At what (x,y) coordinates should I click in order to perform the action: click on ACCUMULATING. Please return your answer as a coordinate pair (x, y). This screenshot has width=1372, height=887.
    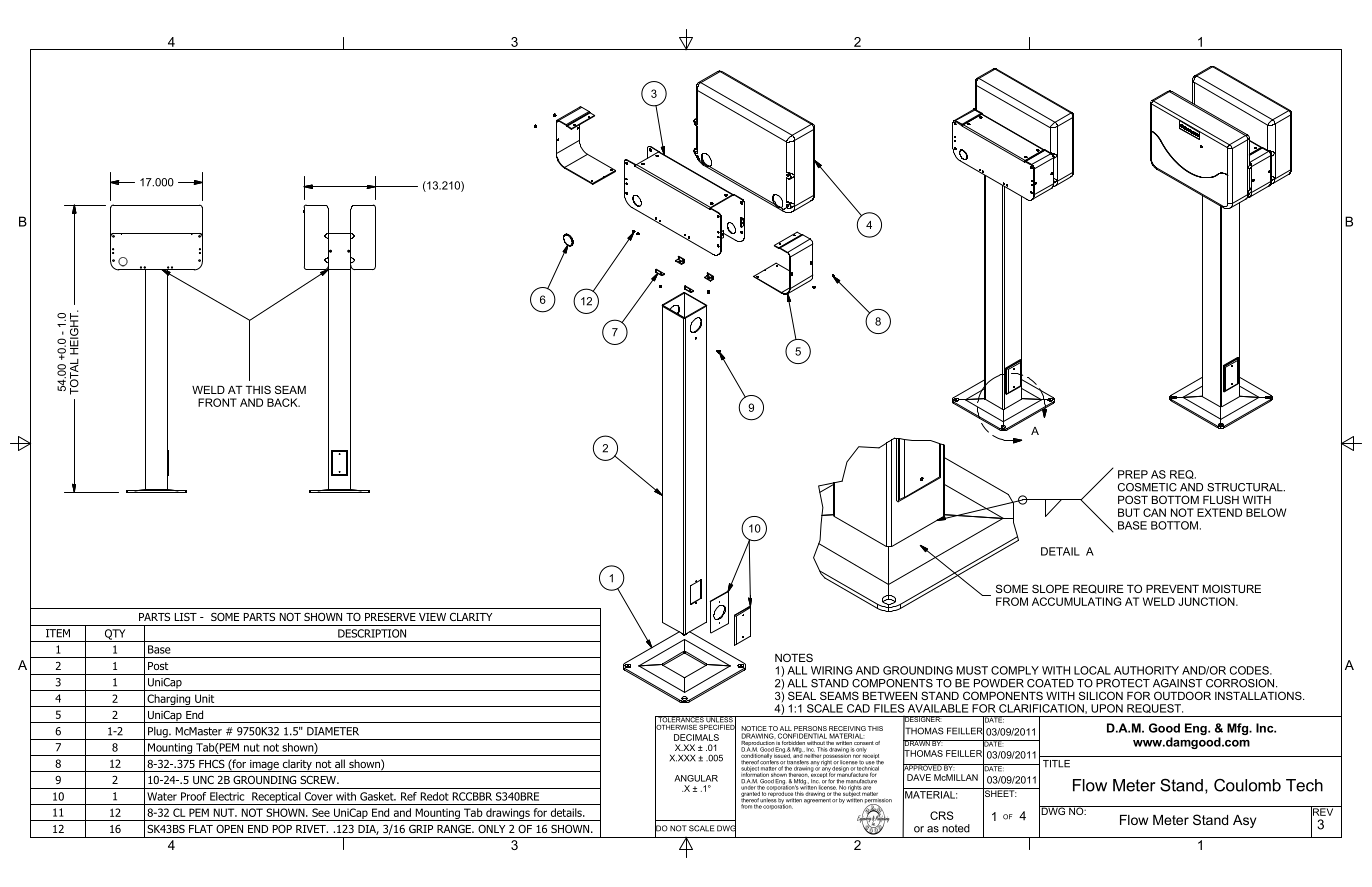
    Looking at the image, I should click on (1076, 601).
